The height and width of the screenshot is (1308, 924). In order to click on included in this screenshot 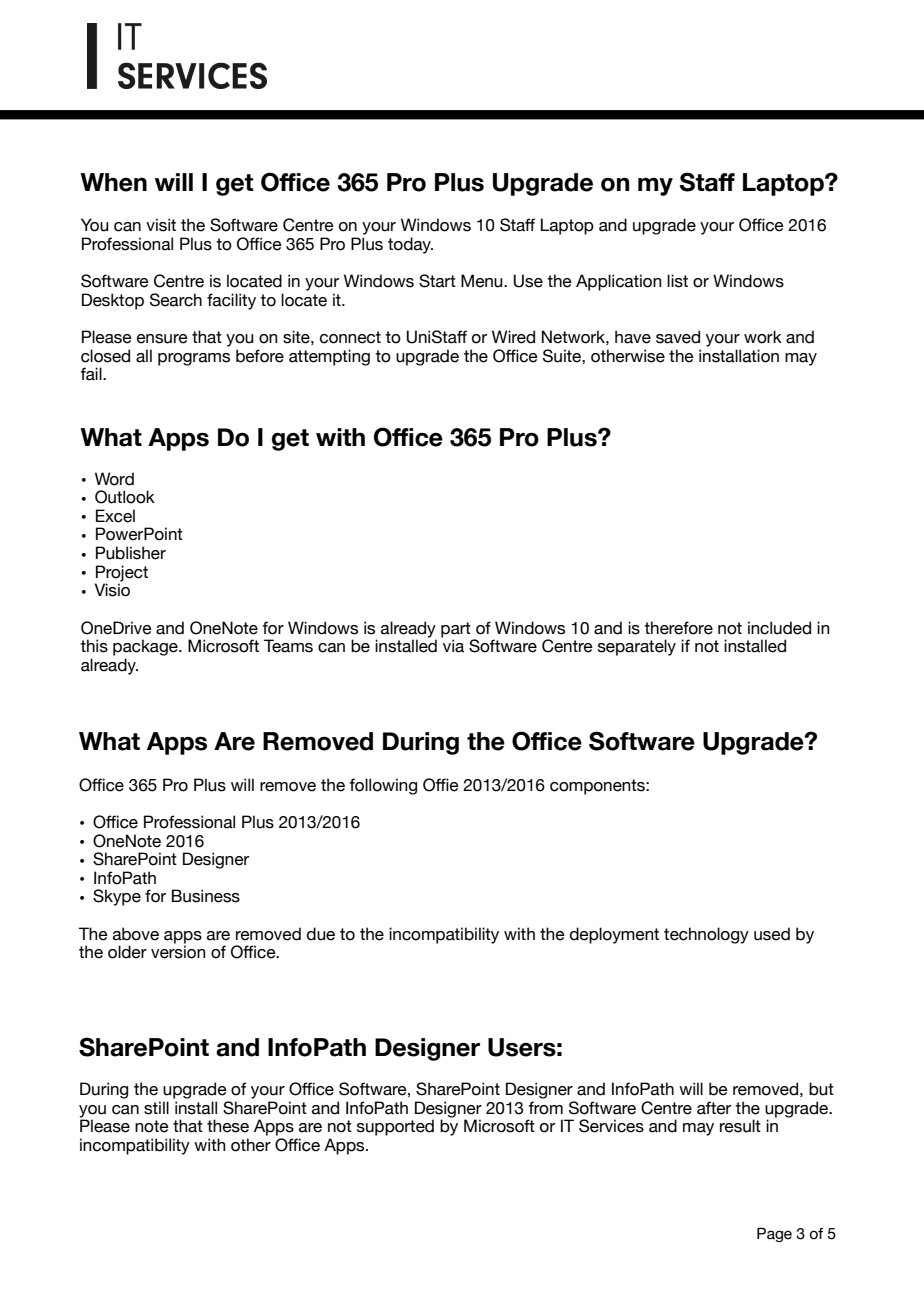, I will do `click(779, 628)`.
